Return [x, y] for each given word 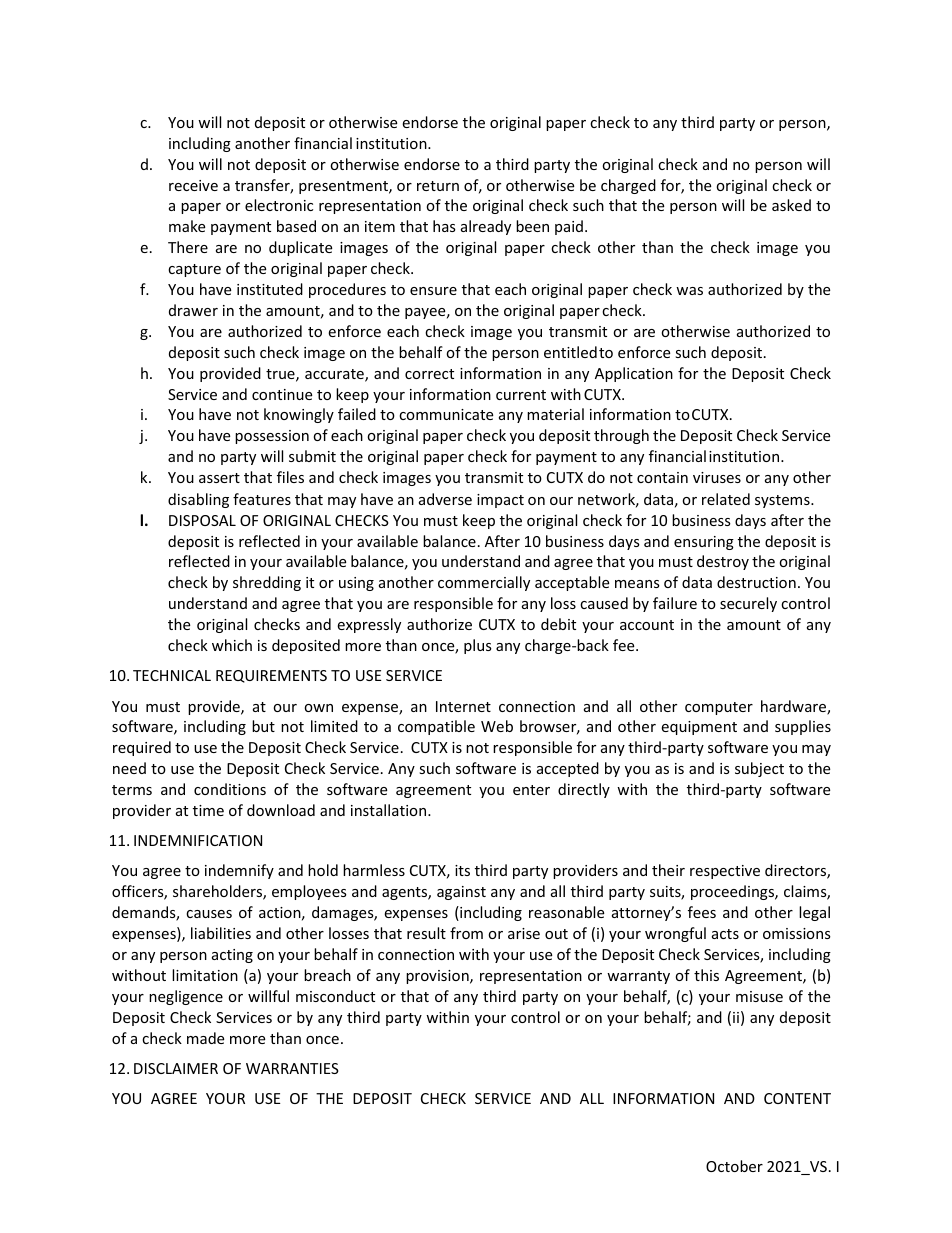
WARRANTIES [292, 1068]
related [726, 499]
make [187, 226]
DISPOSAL [202, 520]
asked [791, 205]
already [486, 227]
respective [725, 872]
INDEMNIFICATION [198, 840]
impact [500, 501]
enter [531, 790]
